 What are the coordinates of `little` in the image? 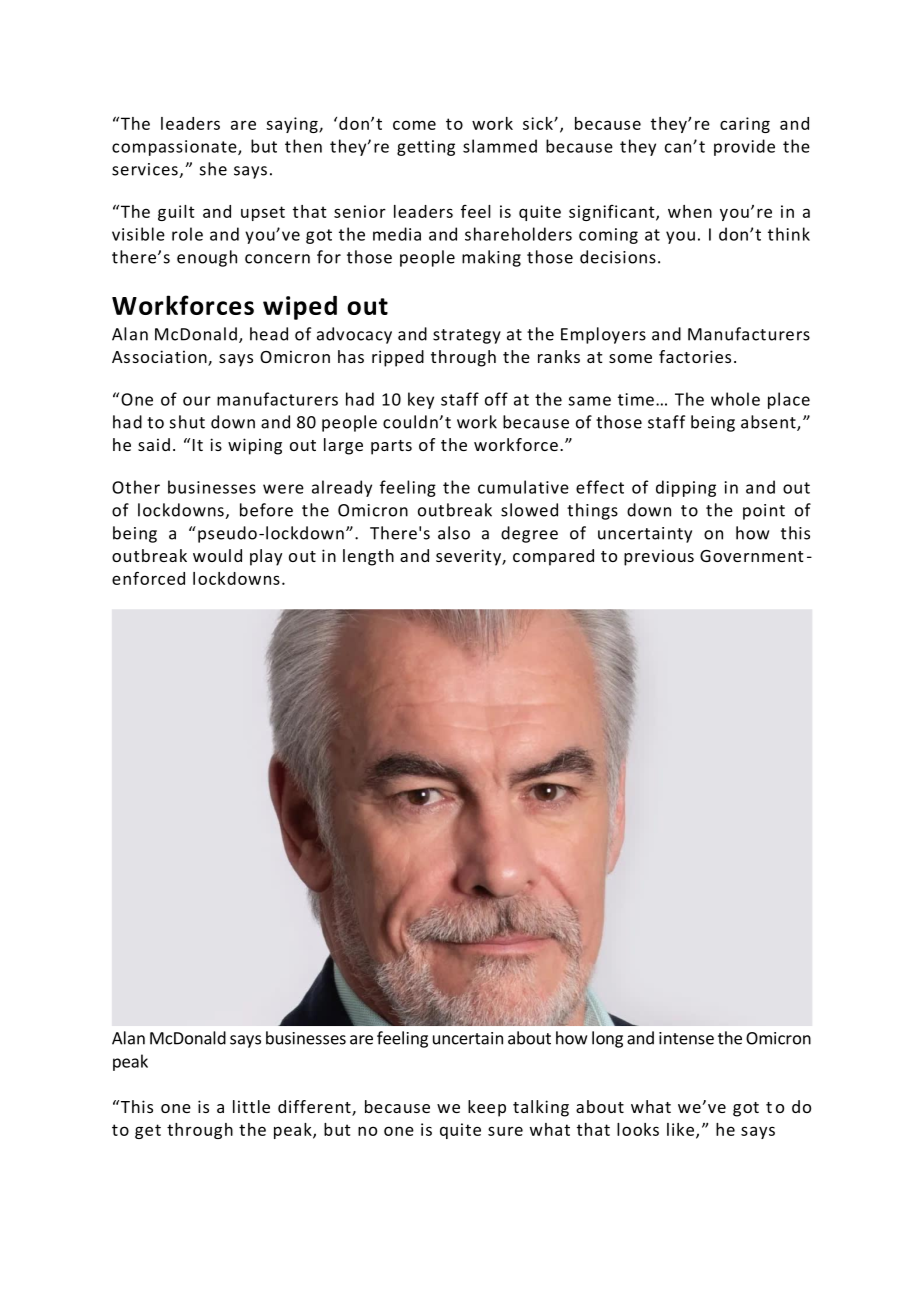 It's located at (251, 1106).
